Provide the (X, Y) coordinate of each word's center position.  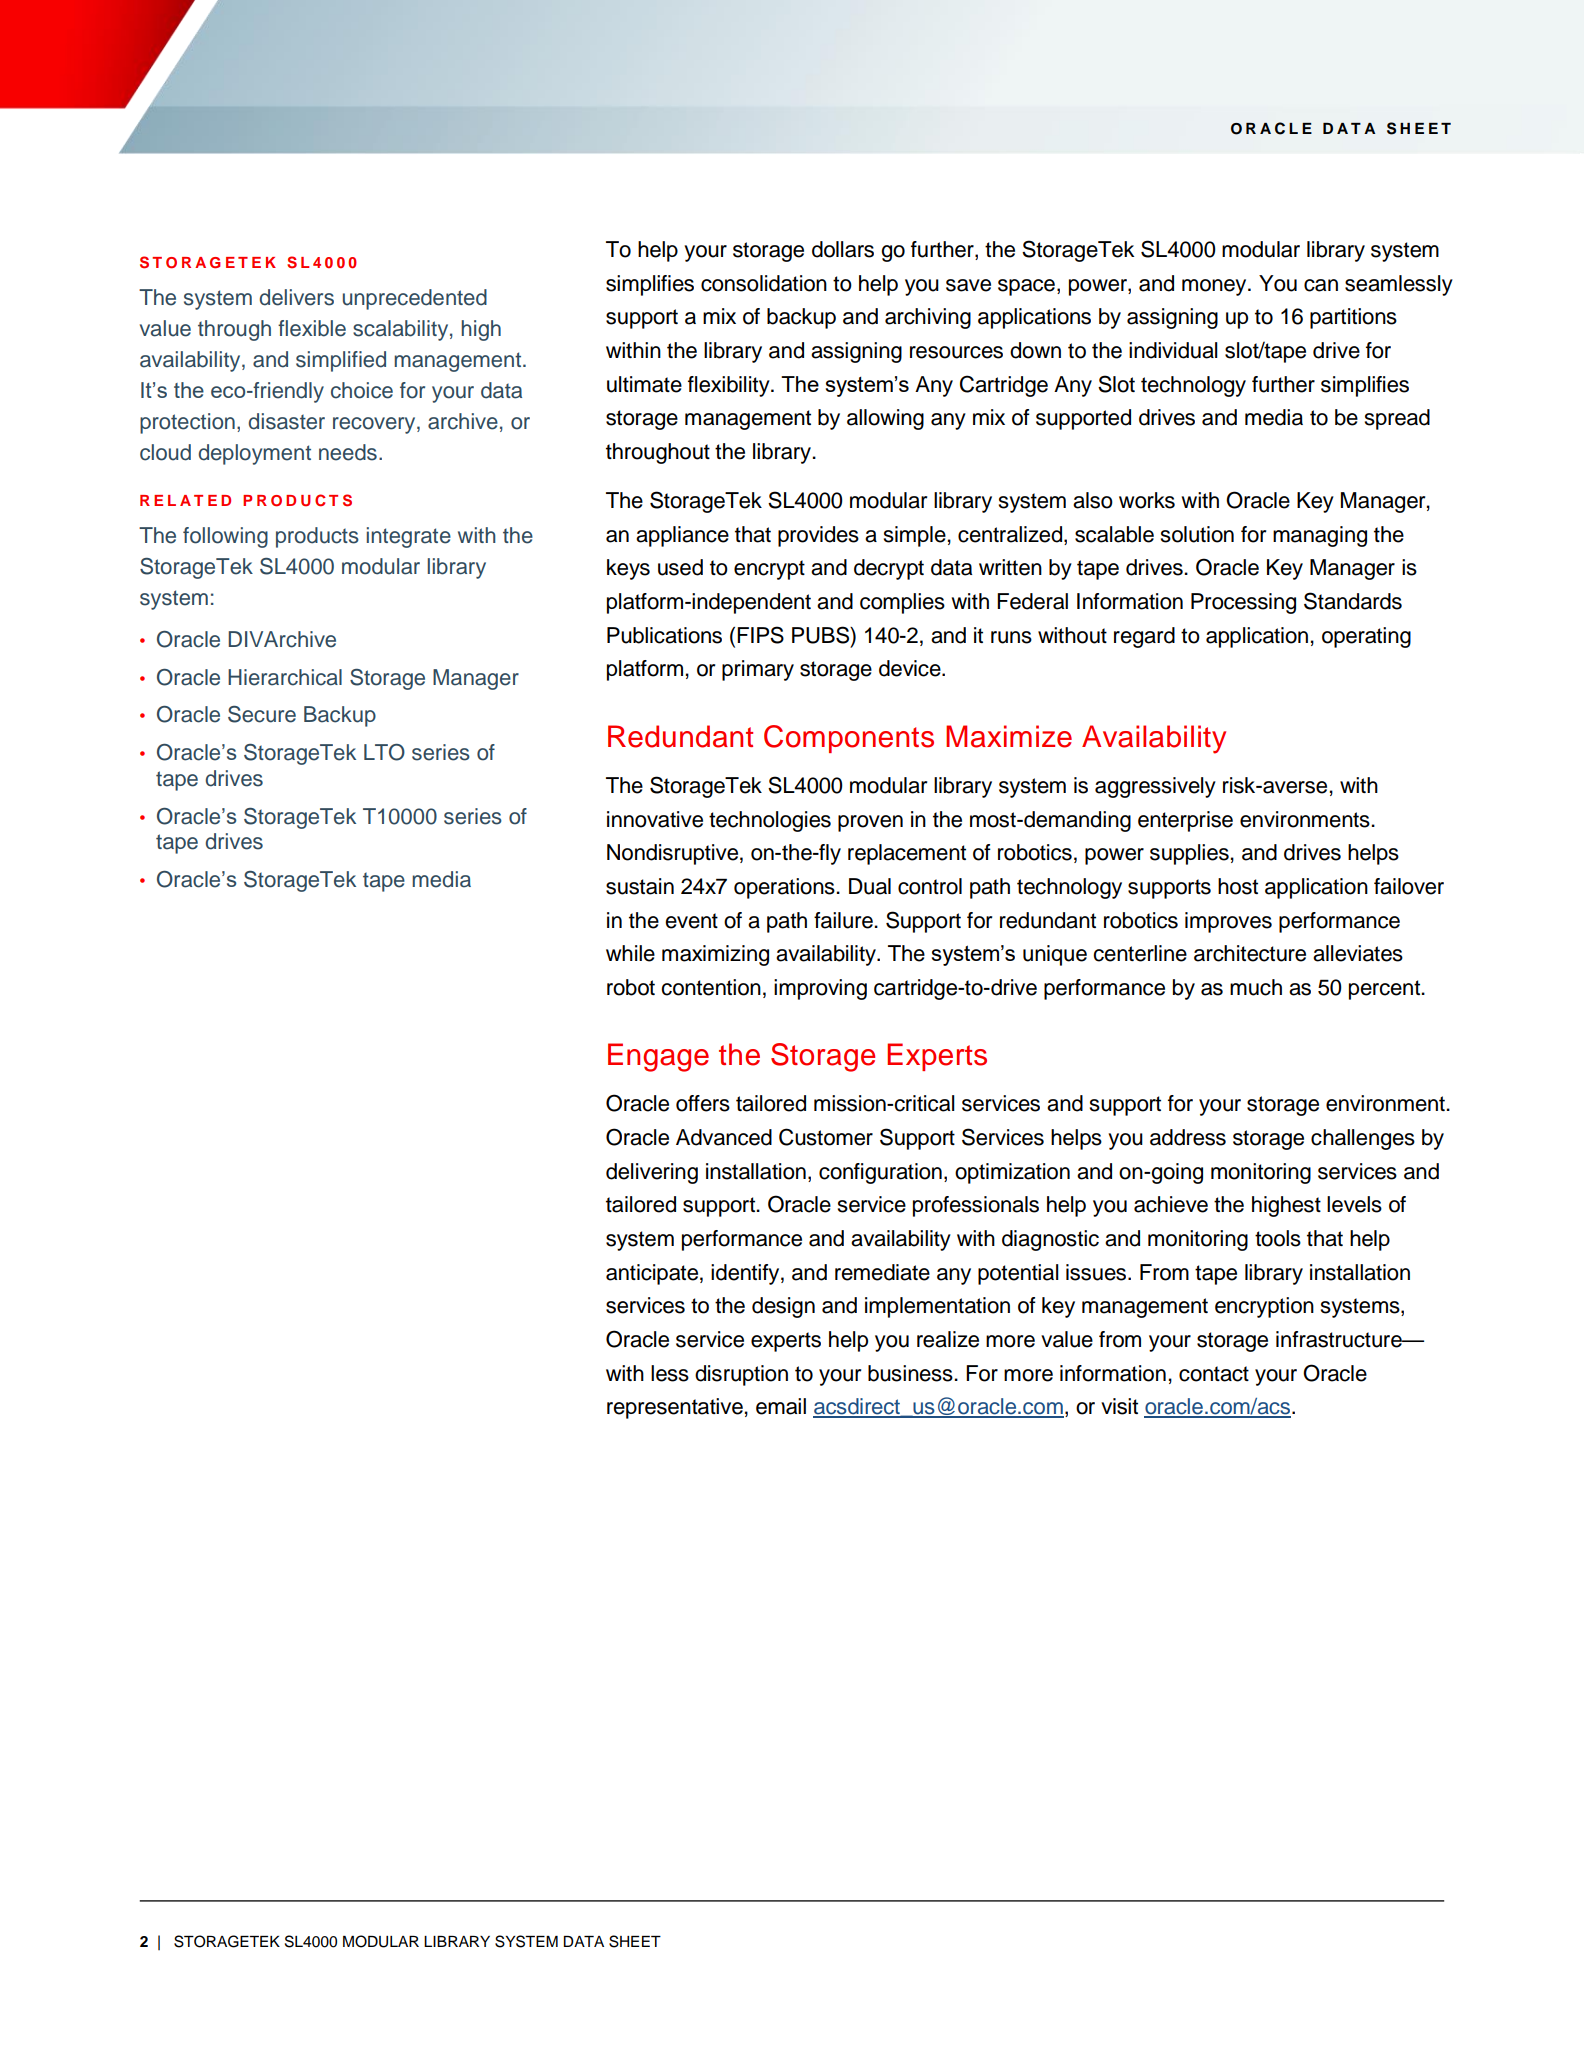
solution (1197, 534)
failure (844, 920)
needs (348, 452)
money (1215, 287)
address (1188, 1137)
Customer (826, 1137)
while (630, 953)
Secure (262, 714)
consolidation (764, 283)
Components (849, 739)
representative (675, 1408)
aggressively (1155, 787)
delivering (652, 1173)
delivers (296, 297)
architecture (1250, 953)
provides (818, 536)
